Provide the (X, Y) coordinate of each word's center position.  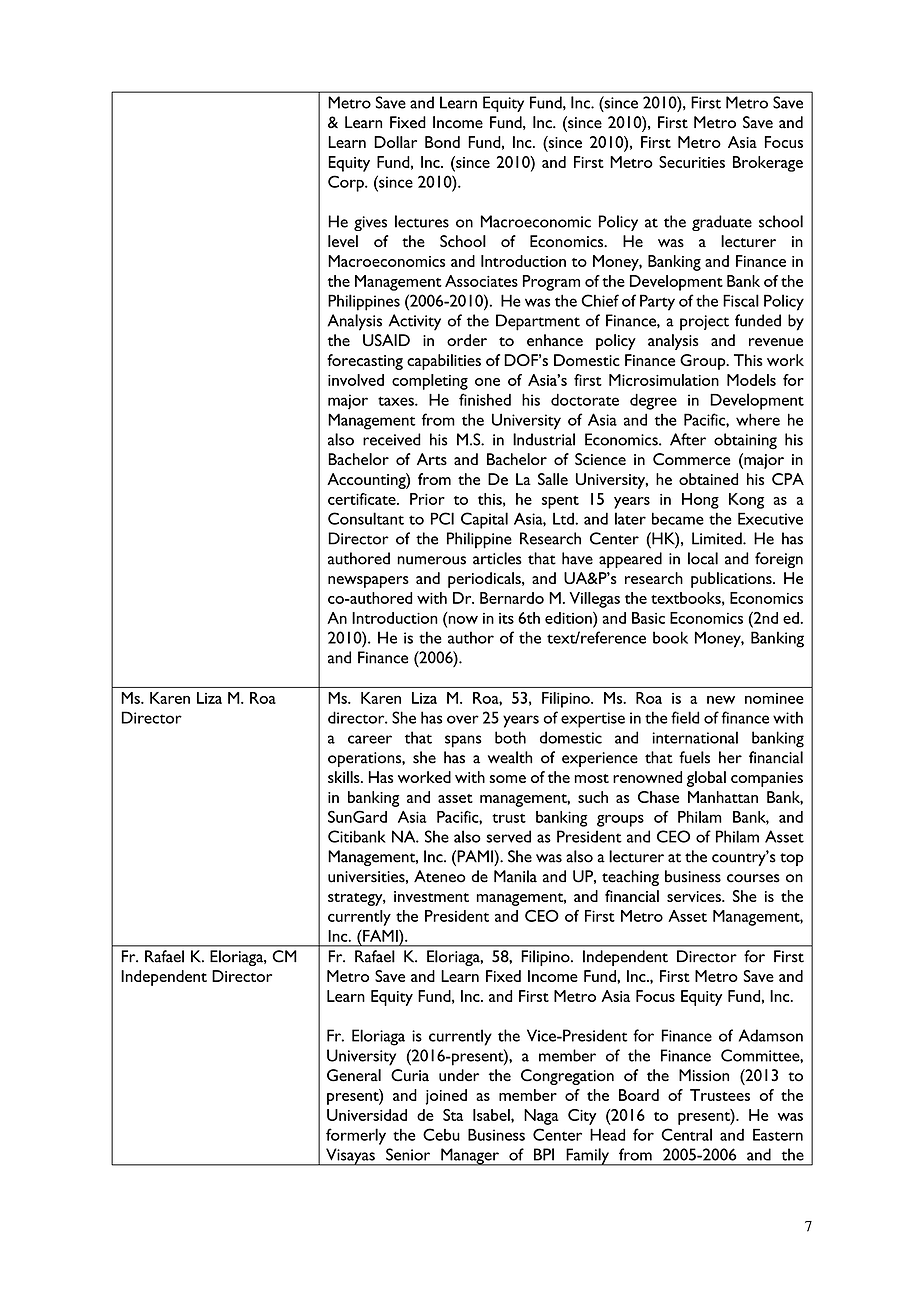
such (593, 797)
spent (560, 502)
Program (551, 283)
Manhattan (723, 797)
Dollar (395, 142)
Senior (408, 1154)
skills (345, 777)
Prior (427, 499)
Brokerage (768, 164)
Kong (746, 501)
